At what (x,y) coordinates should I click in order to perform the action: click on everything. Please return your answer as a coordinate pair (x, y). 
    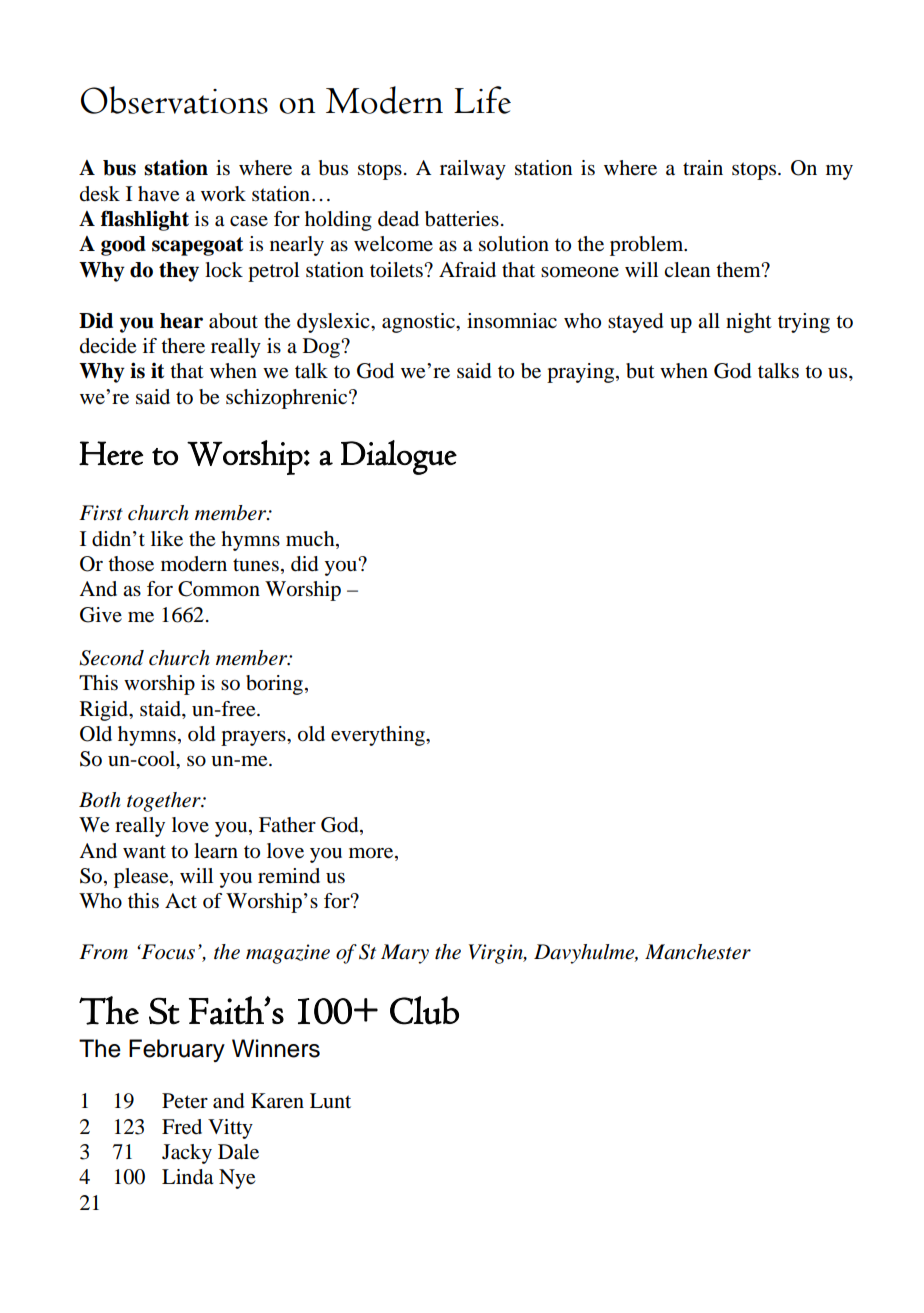
    Looking at the image, I should click on (379, 736).
